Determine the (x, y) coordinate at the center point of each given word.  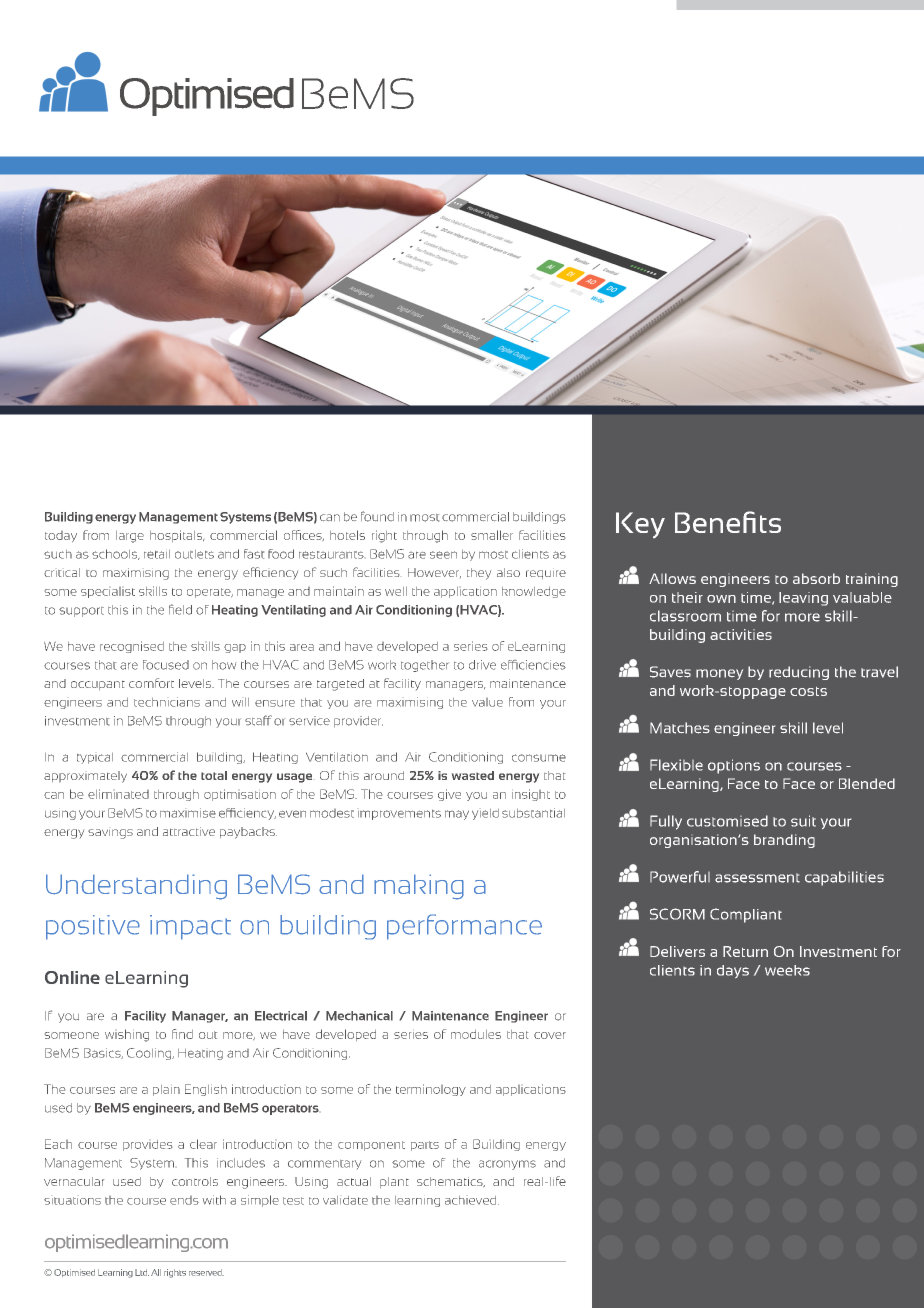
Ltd (142, 1272)
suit (803, 821)
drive (482, 665)
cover (550, 1035)
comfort (151, 683)
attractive (189, 831)
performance (464, 927)
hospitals (177, 536)
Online (72, 977)
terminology (431, 1090)
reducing (799, 673)
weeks (787, 970)
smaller (492, 535)
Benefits (728, 522)
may (457, 815)
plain (166, 1090)
